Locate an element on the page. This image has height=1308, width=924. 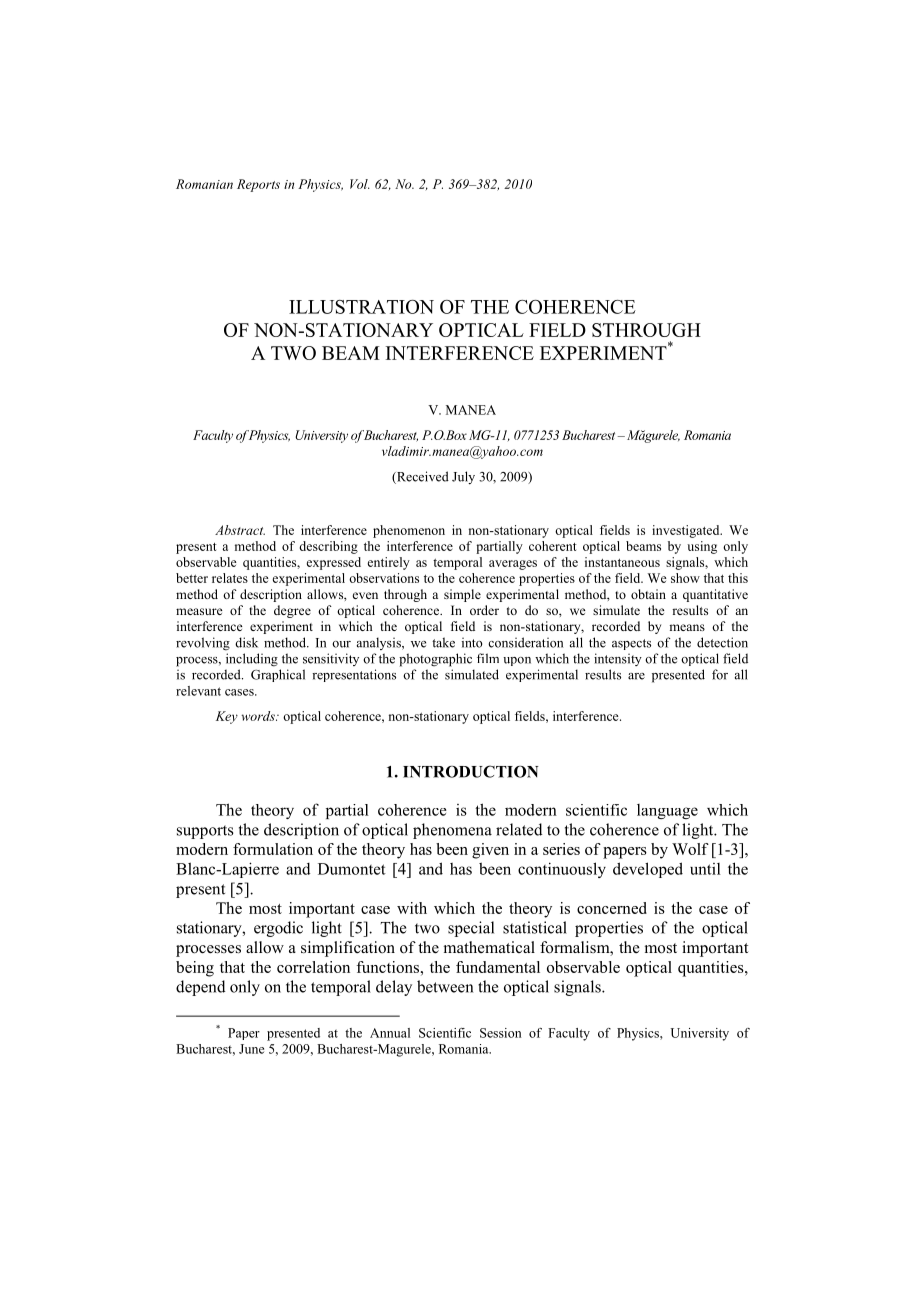
ILLUSTRATION is located at coordinates (361, 307).
